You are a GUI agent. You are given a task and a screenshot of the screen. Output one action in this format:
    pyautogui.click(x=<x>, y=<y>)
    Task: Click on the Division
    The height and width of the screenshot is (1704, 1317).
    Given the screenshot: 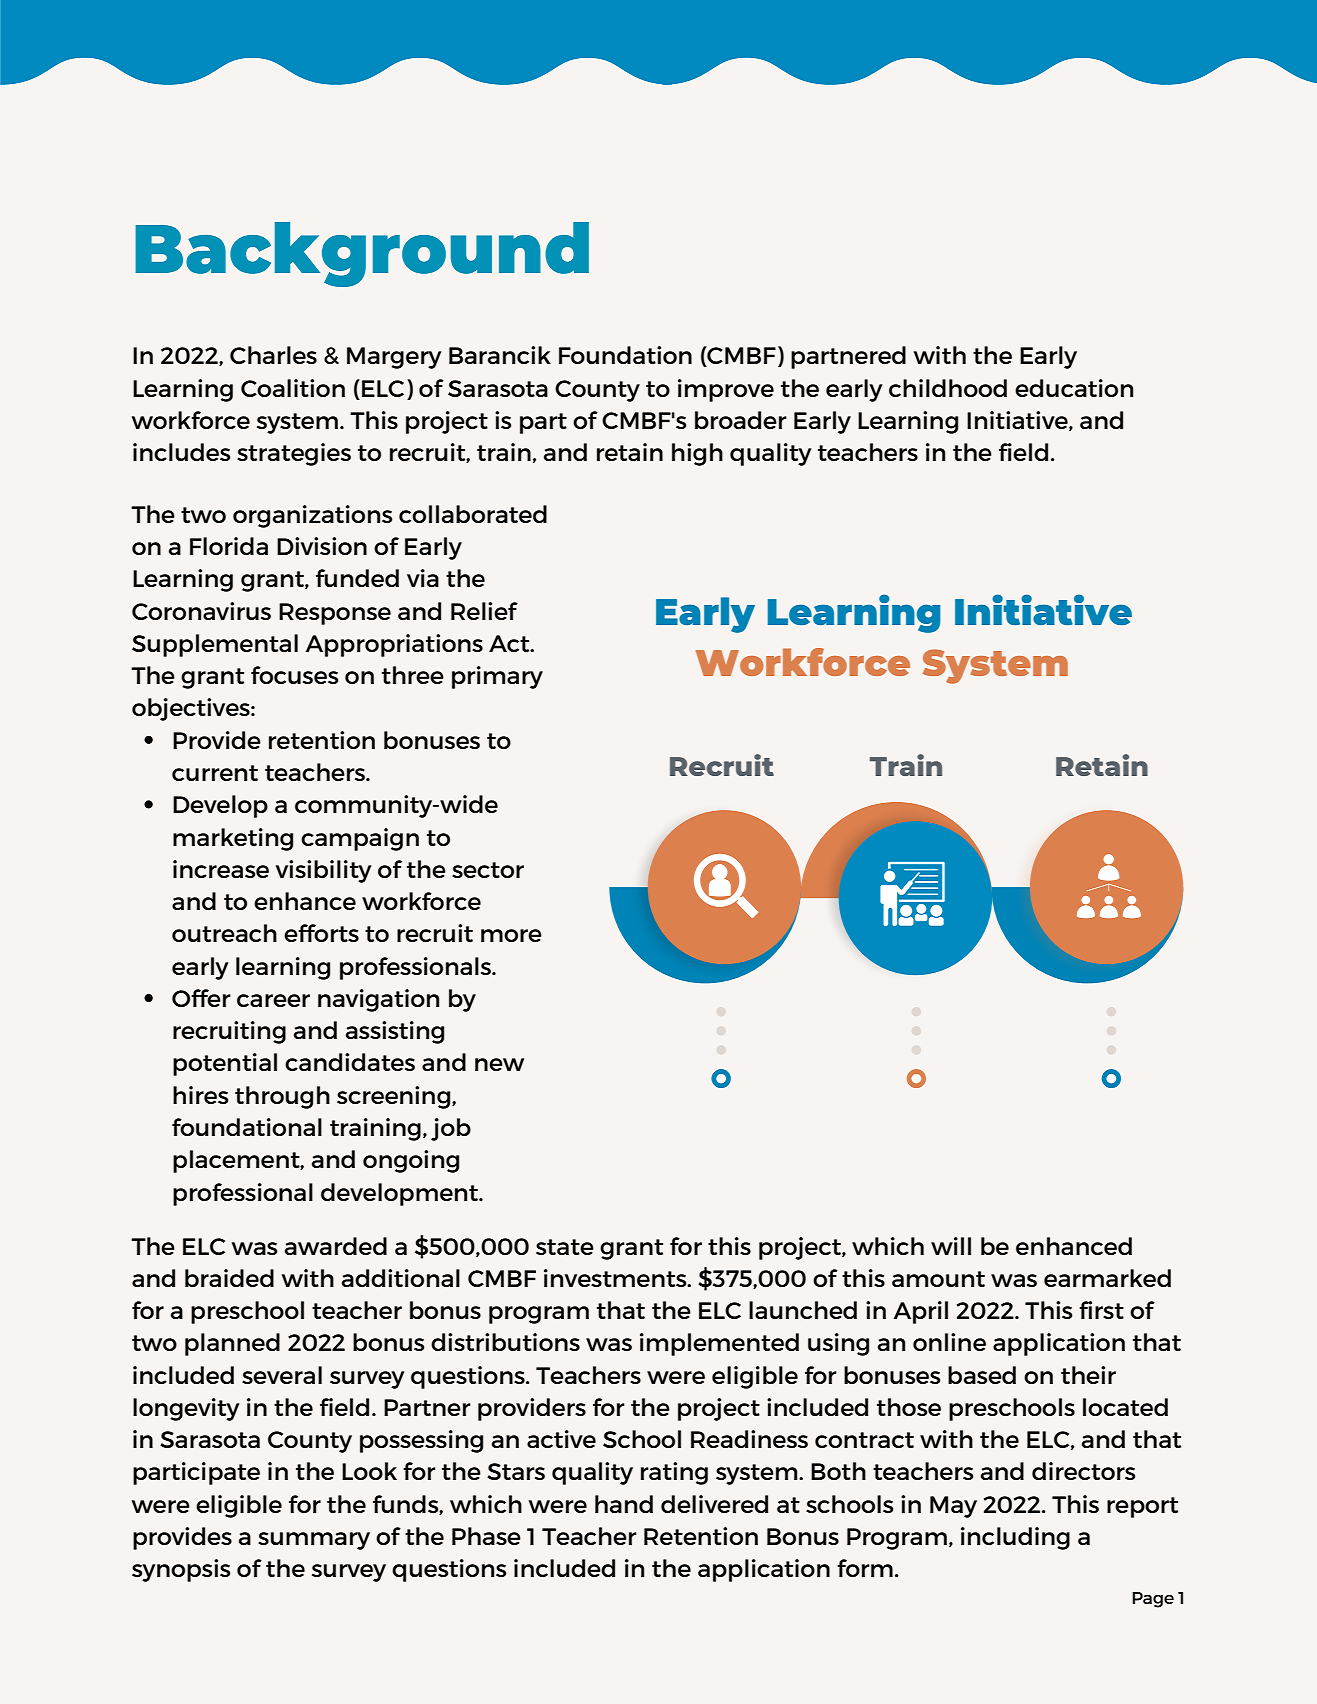 What is the action you would take?
    pyautogui.click(x=322, y=546)
